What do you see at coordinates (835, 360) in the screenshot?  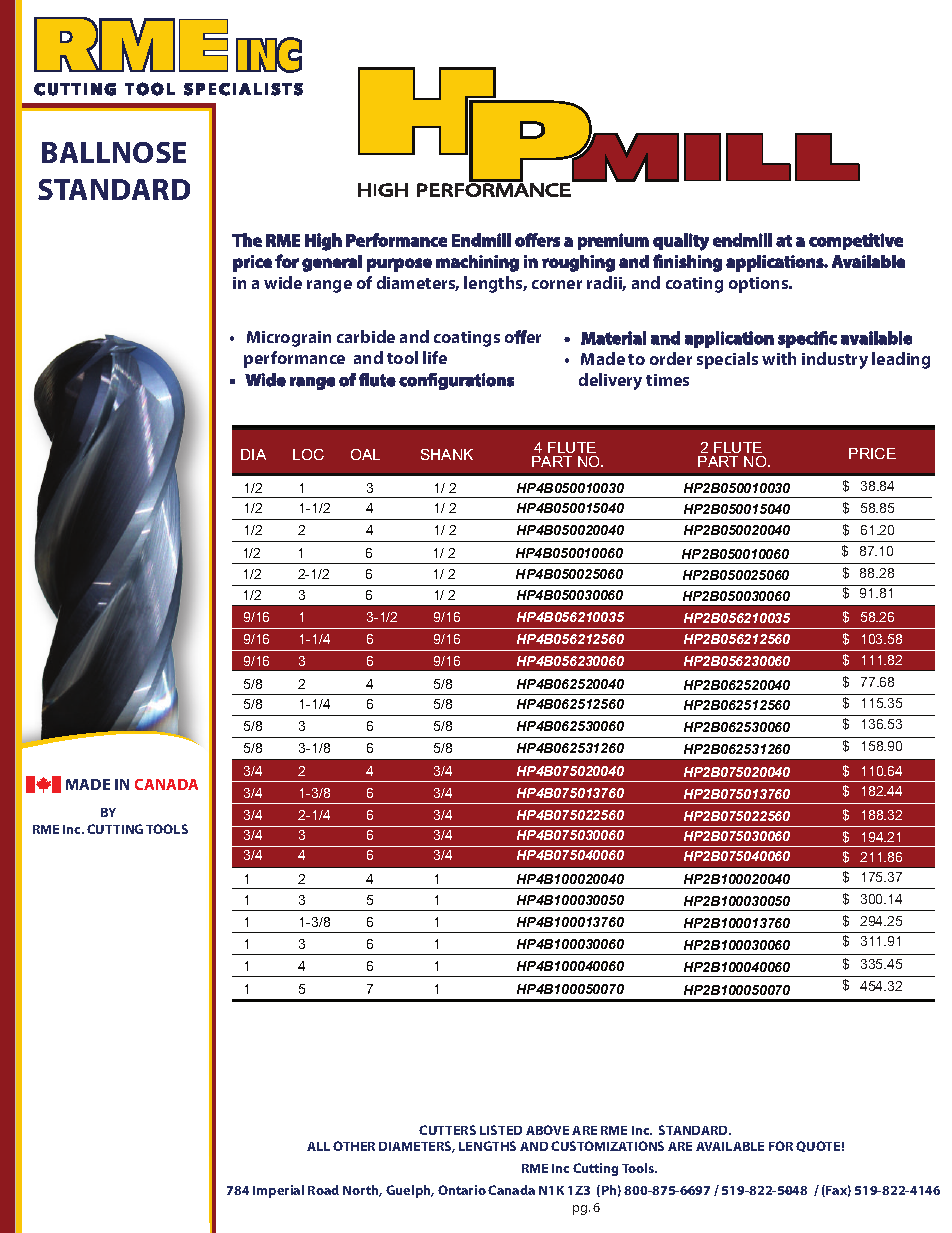 I see `industry` at bounding box center [835, 360].
